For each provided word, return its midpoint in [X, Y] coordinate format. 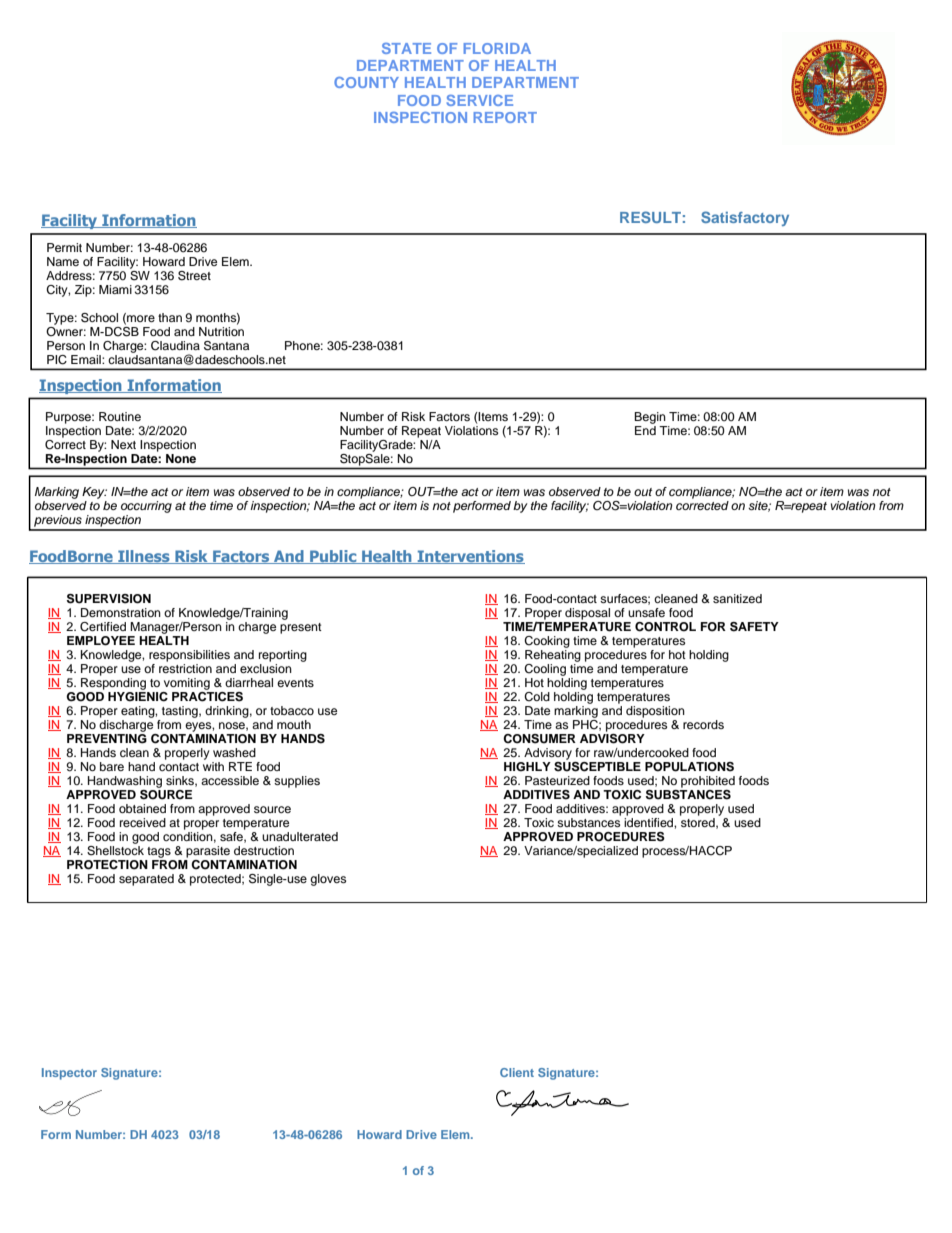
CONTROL [665, 627]
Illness [144, 557]
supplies [297, 782]
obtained [142, 808]
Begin [650, 418]
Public [333, 557]
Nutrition [221, 330]
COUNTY [366, 82]
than [170, 317]
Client [517, 1072]
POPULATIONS [689, 767]
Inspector [69, 1074]
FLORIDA [497, 48]
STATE [406, 48]
